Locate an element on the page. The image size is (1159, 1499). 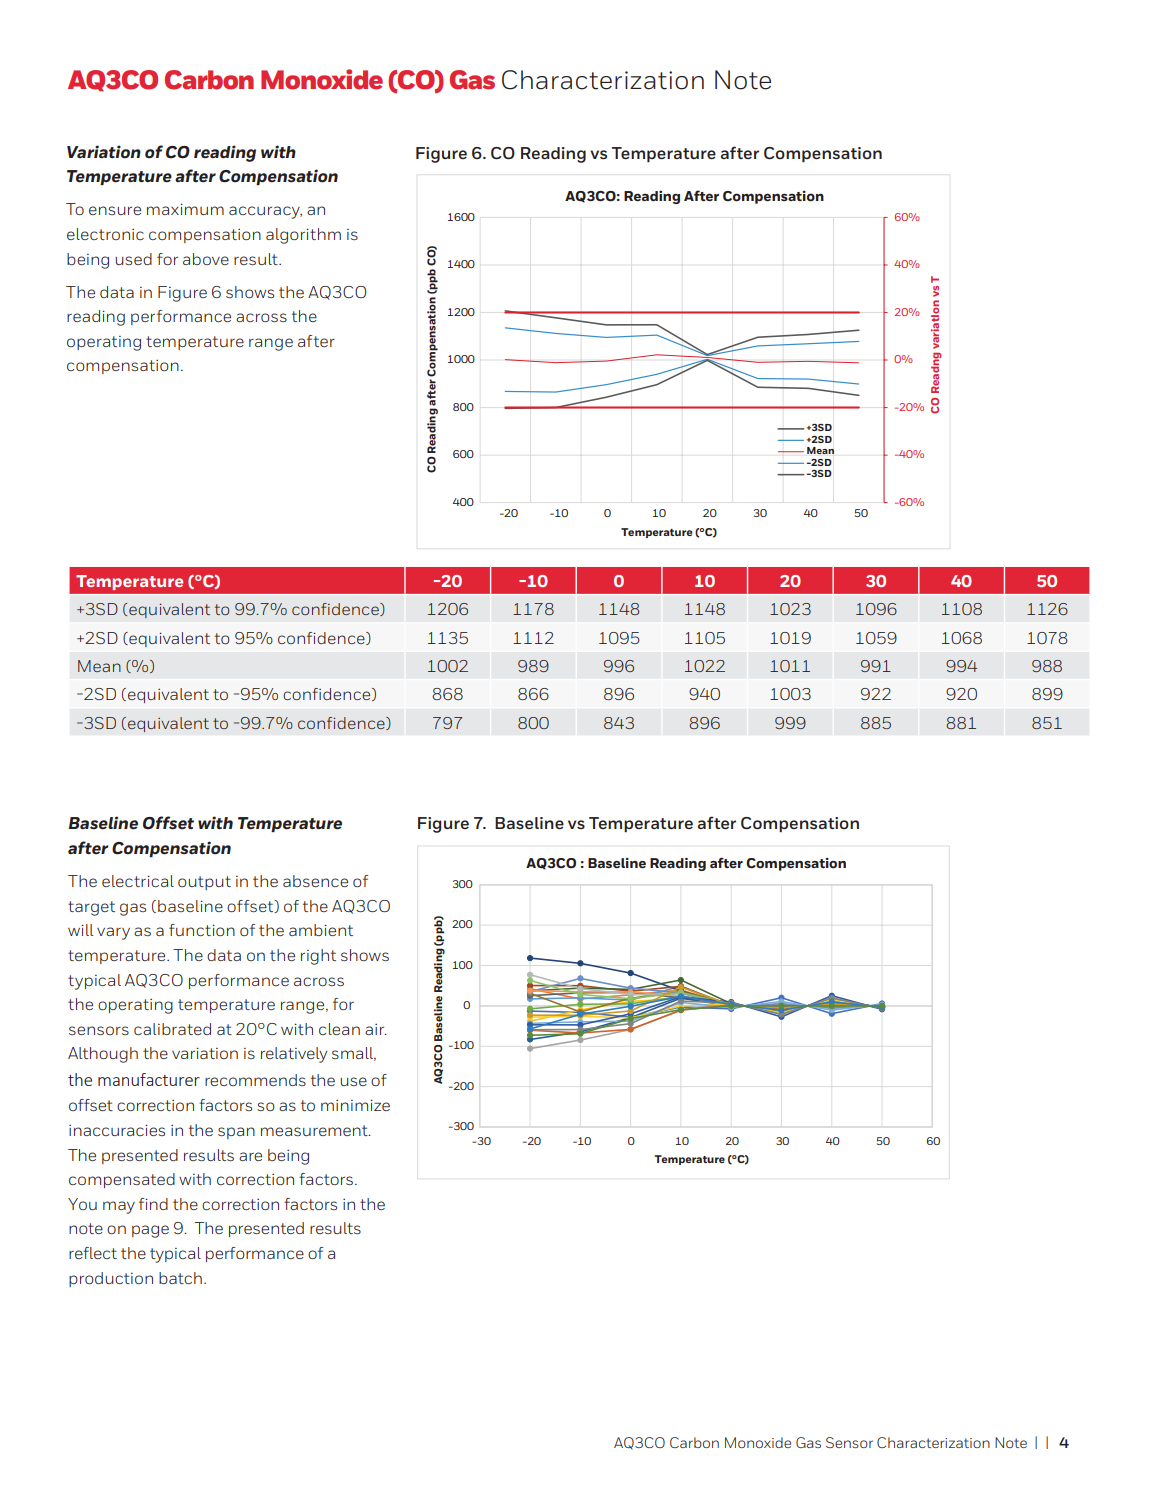
electrical is located at coordinates (138, 881).
